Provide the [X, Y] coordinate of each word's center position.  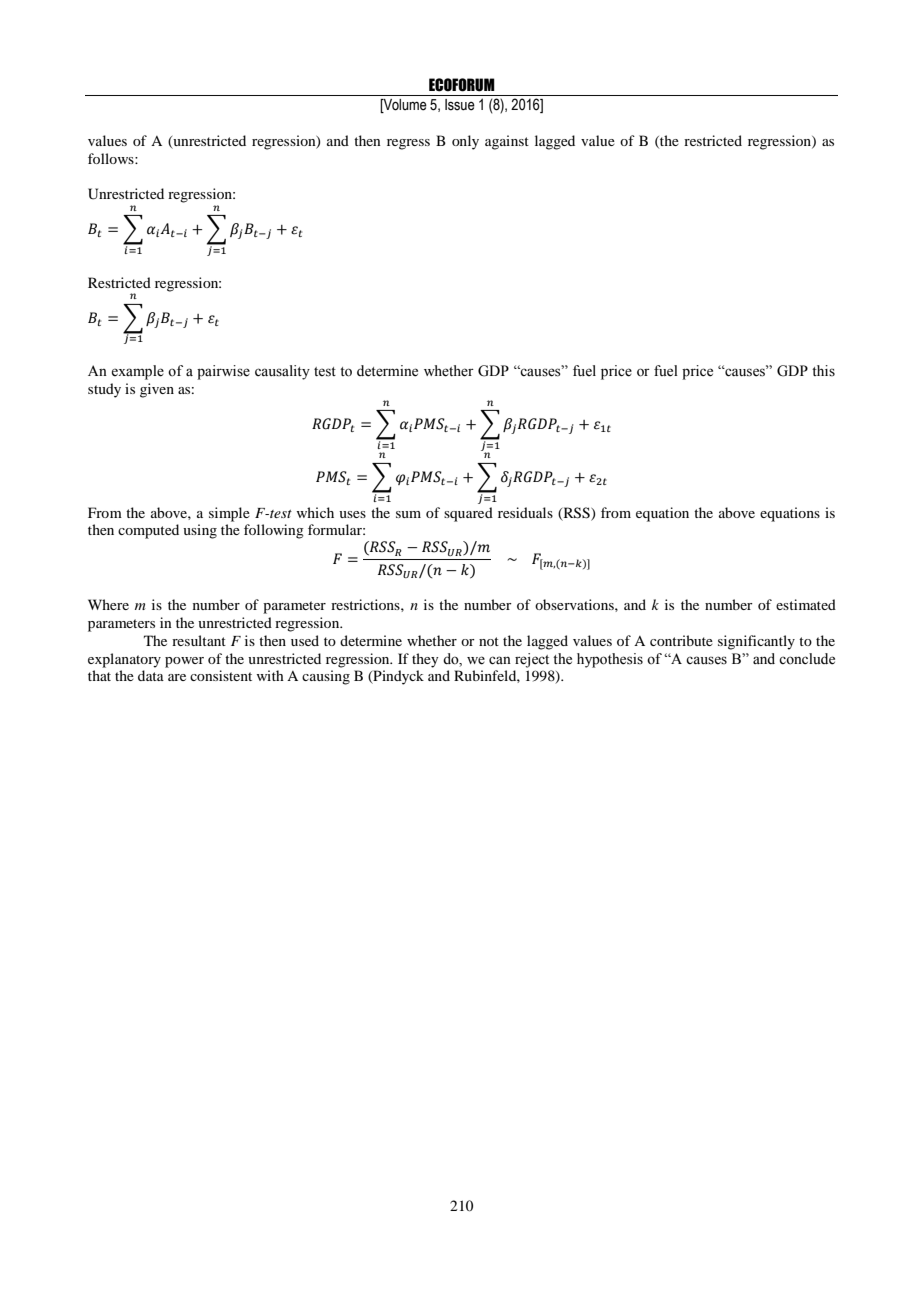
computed [148, 531]
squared [468, 514]
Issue [460, 105]
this [823, 371]
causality [282, 372]
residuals [525, 512]
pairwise [223, 372]
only [465, 142]
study [104, 390]
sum [408, 514]
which [315, 512]
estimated [806, 604]
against [507, 142]
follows [112, 158]
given [157, 390]
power [184, 662]
